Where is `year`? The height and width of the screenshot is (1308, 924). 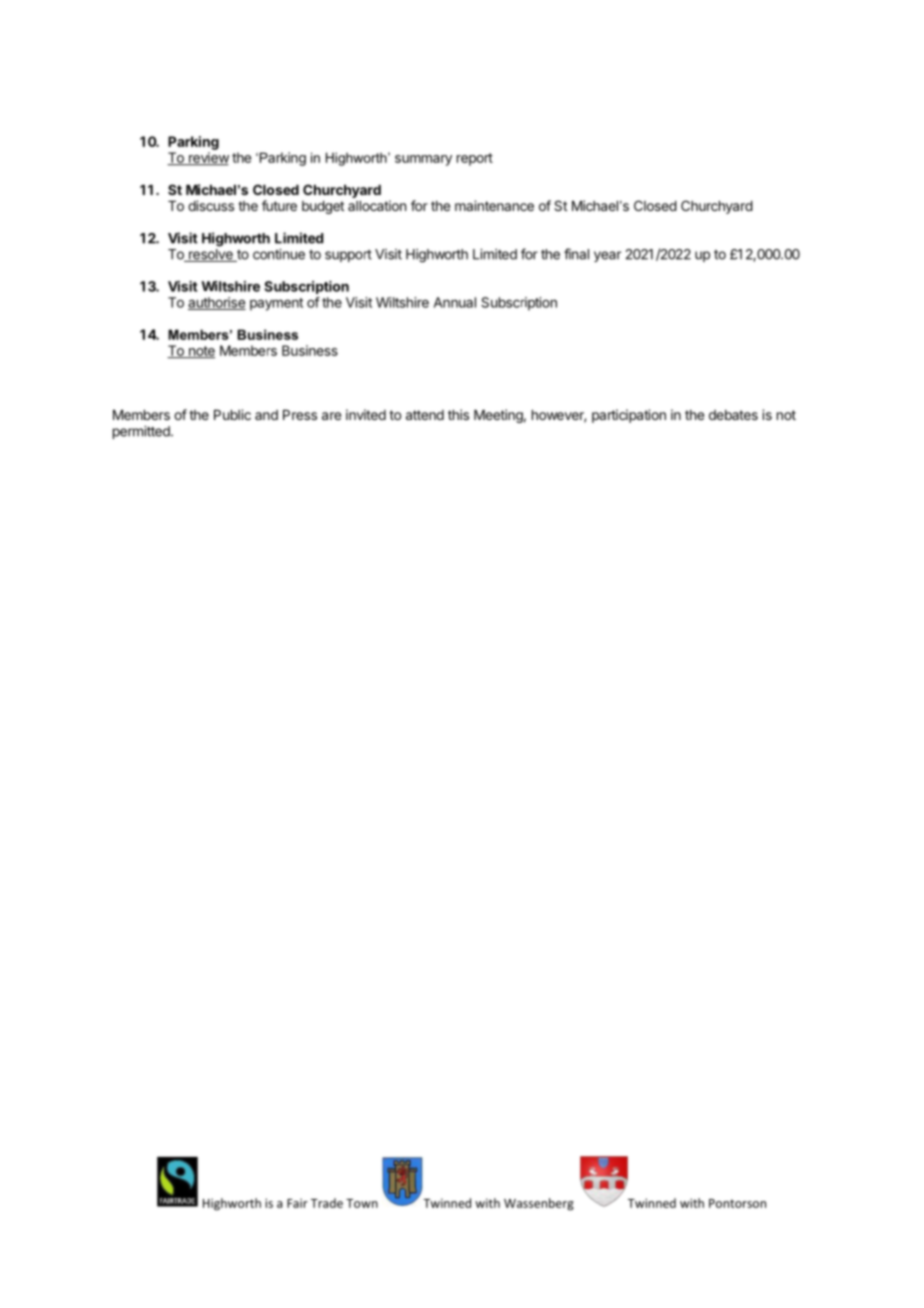 year is located at coordinates (607, 256).
